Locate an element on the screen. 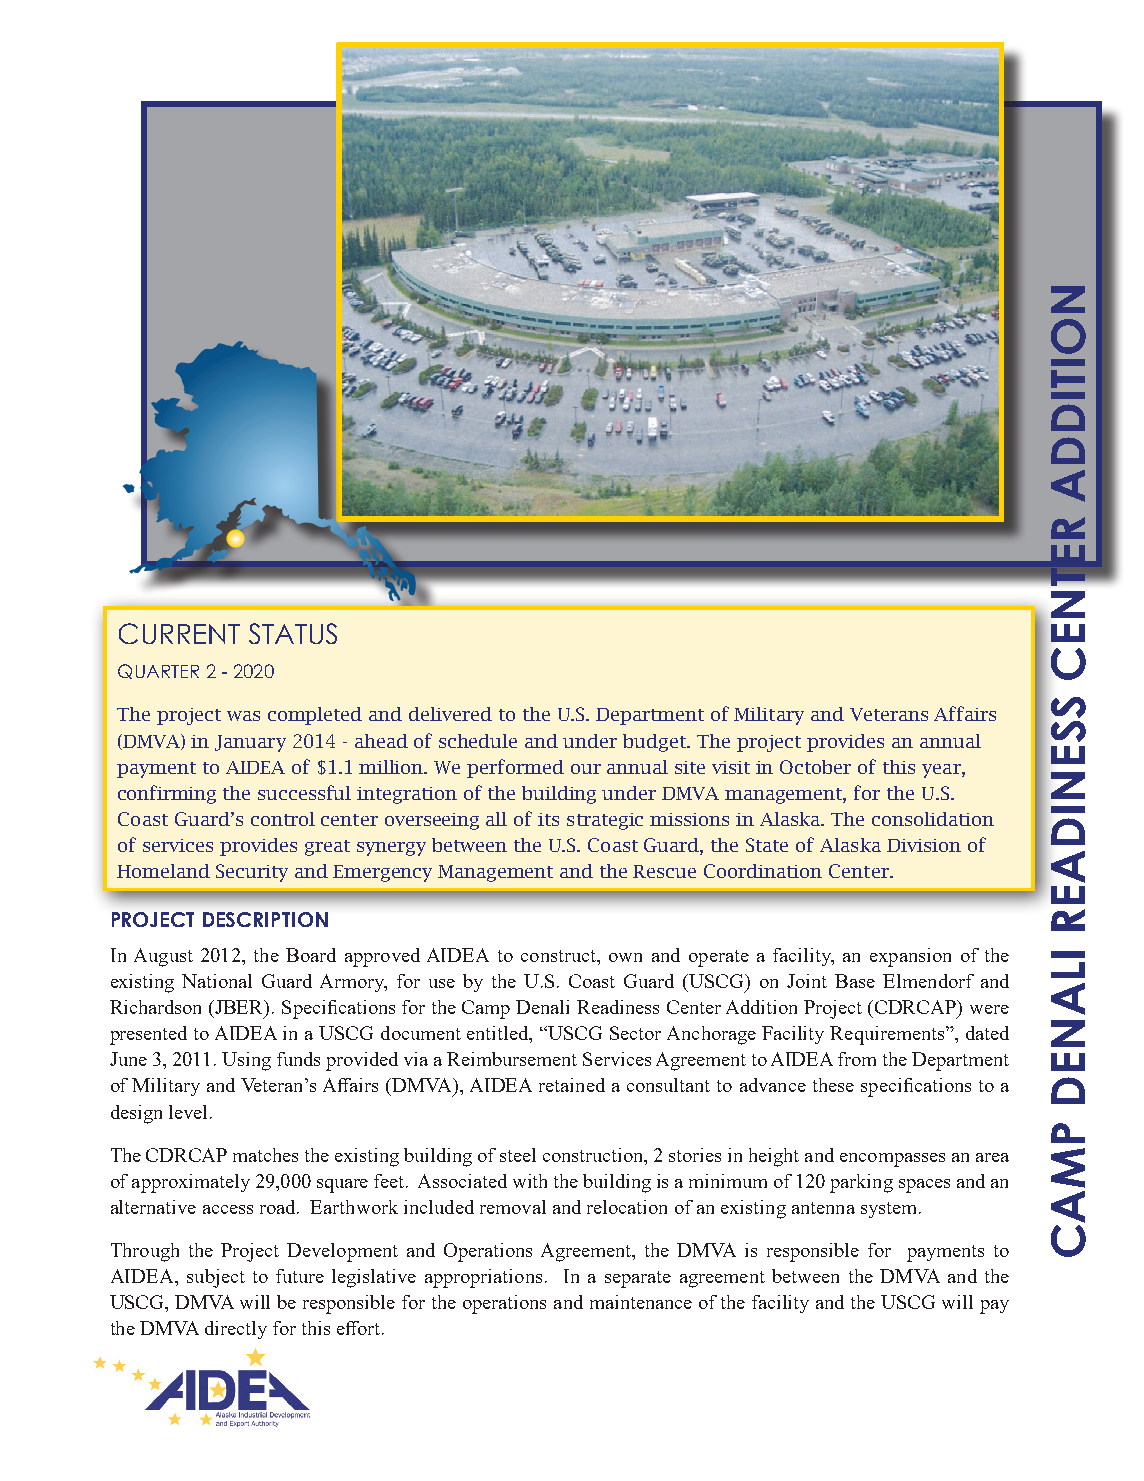 The width and height of the screenshot is (1144, 1481). own is located at coordinates (625, 957).
